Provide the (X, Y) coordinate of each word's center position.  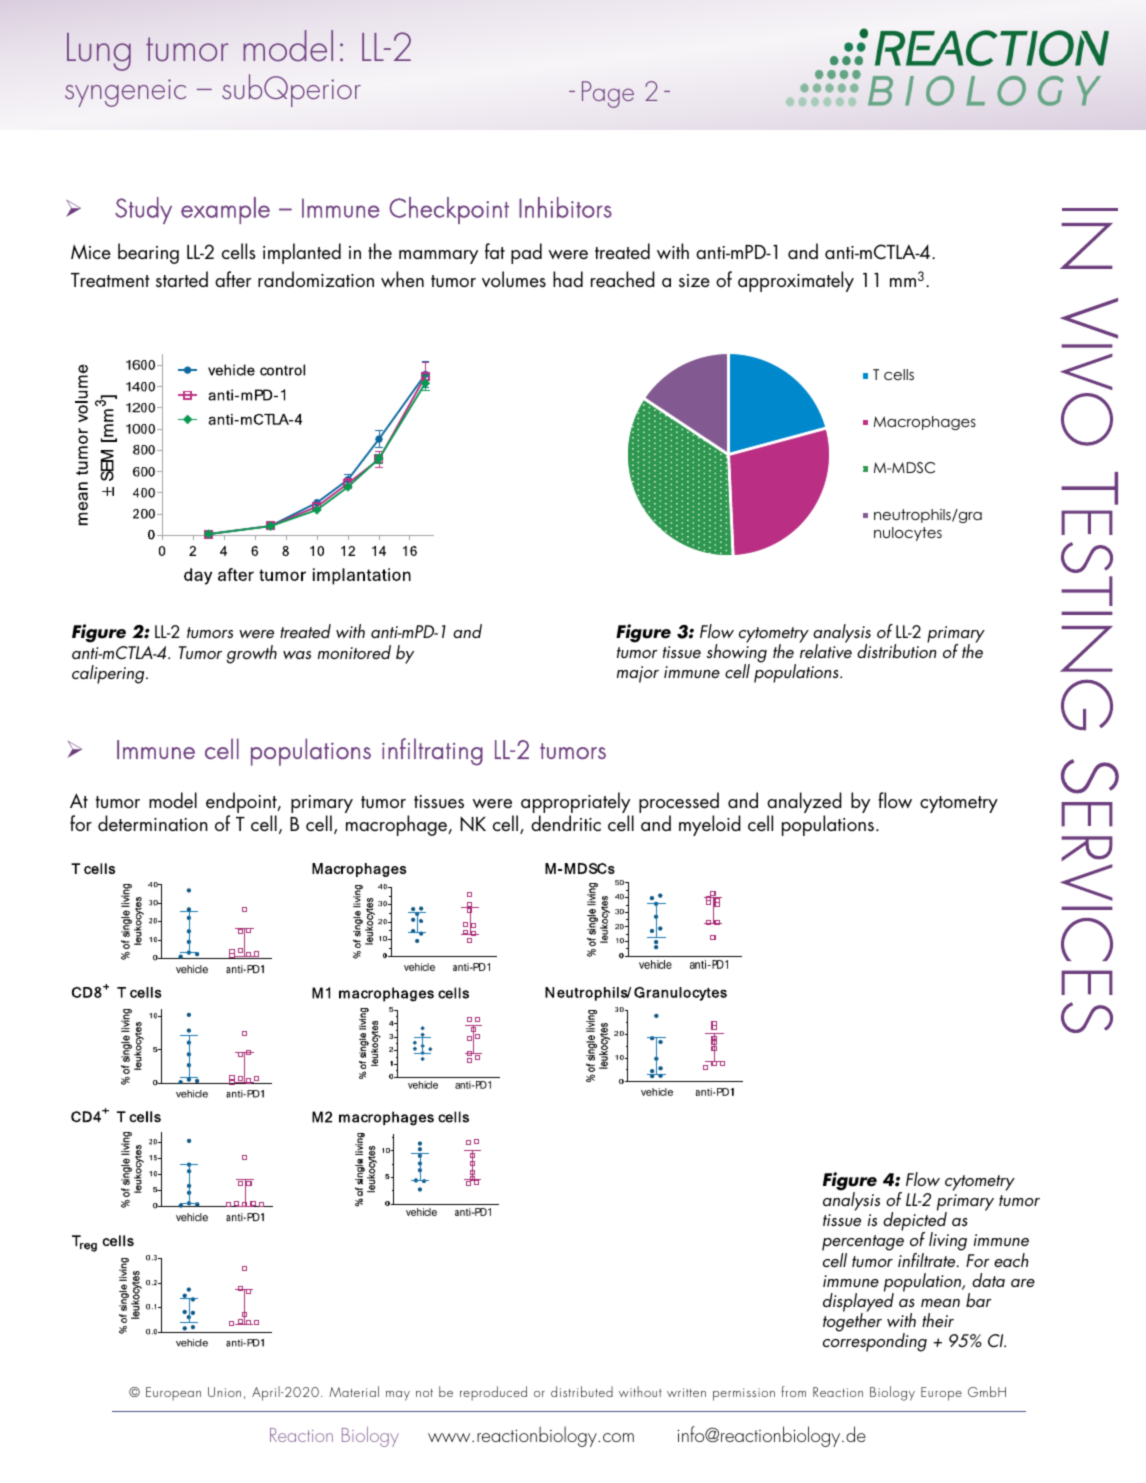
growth (252, 654)
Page (608, 94)
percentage (863, 1244)
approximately (796, 281)
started (182, 279)
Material (354, 1391)
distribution (896, 650)
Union (224, 1392)
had (568, 279)
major (638, 674)
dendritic (566, 823)
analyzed (804, 804)
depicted (915, 1222)
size (694, 281)
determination (153, 823)
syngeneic (125, 93)
